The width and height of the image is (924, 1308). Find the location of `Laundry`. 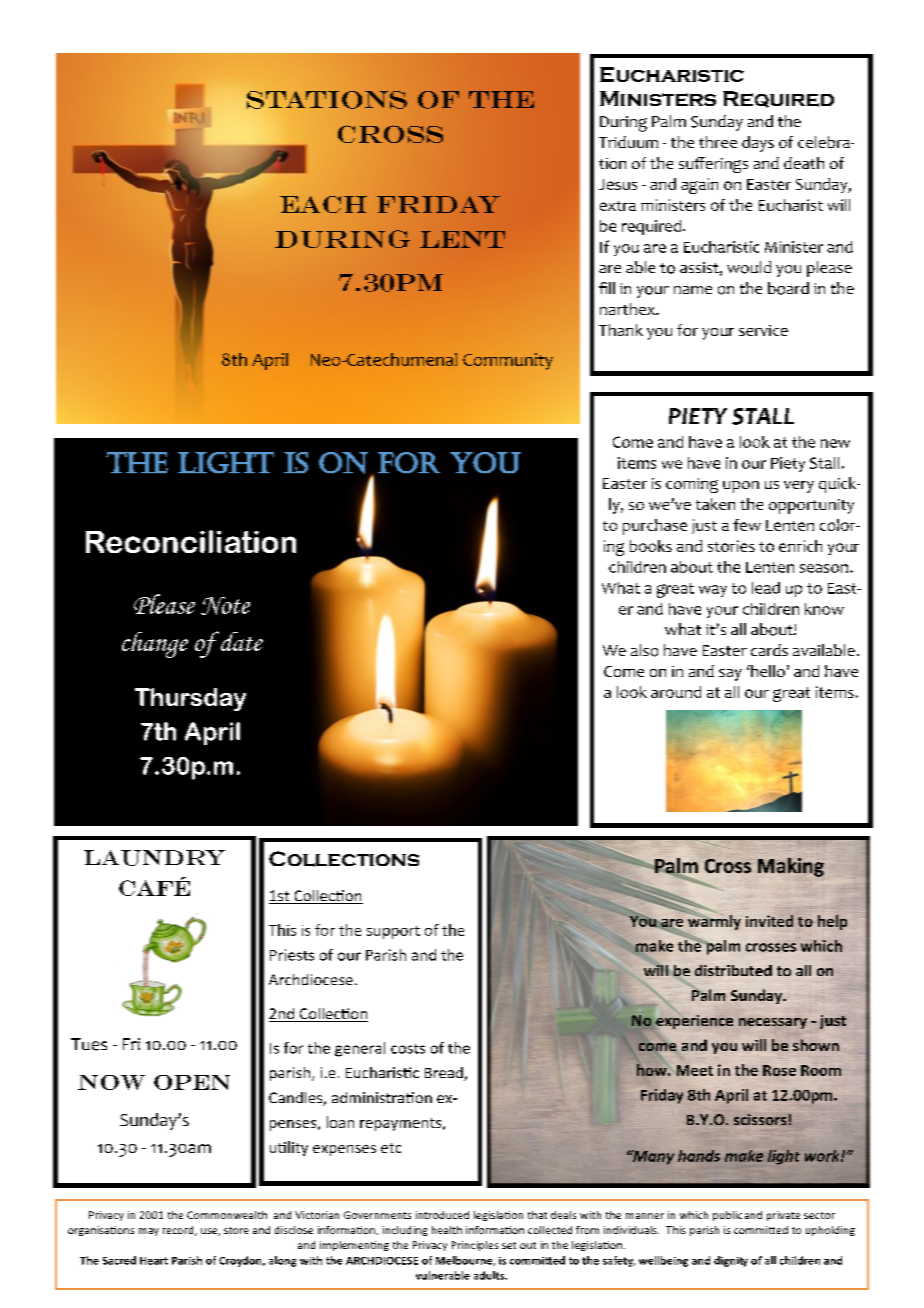

Laundry is located at coordinates (154, 858).
